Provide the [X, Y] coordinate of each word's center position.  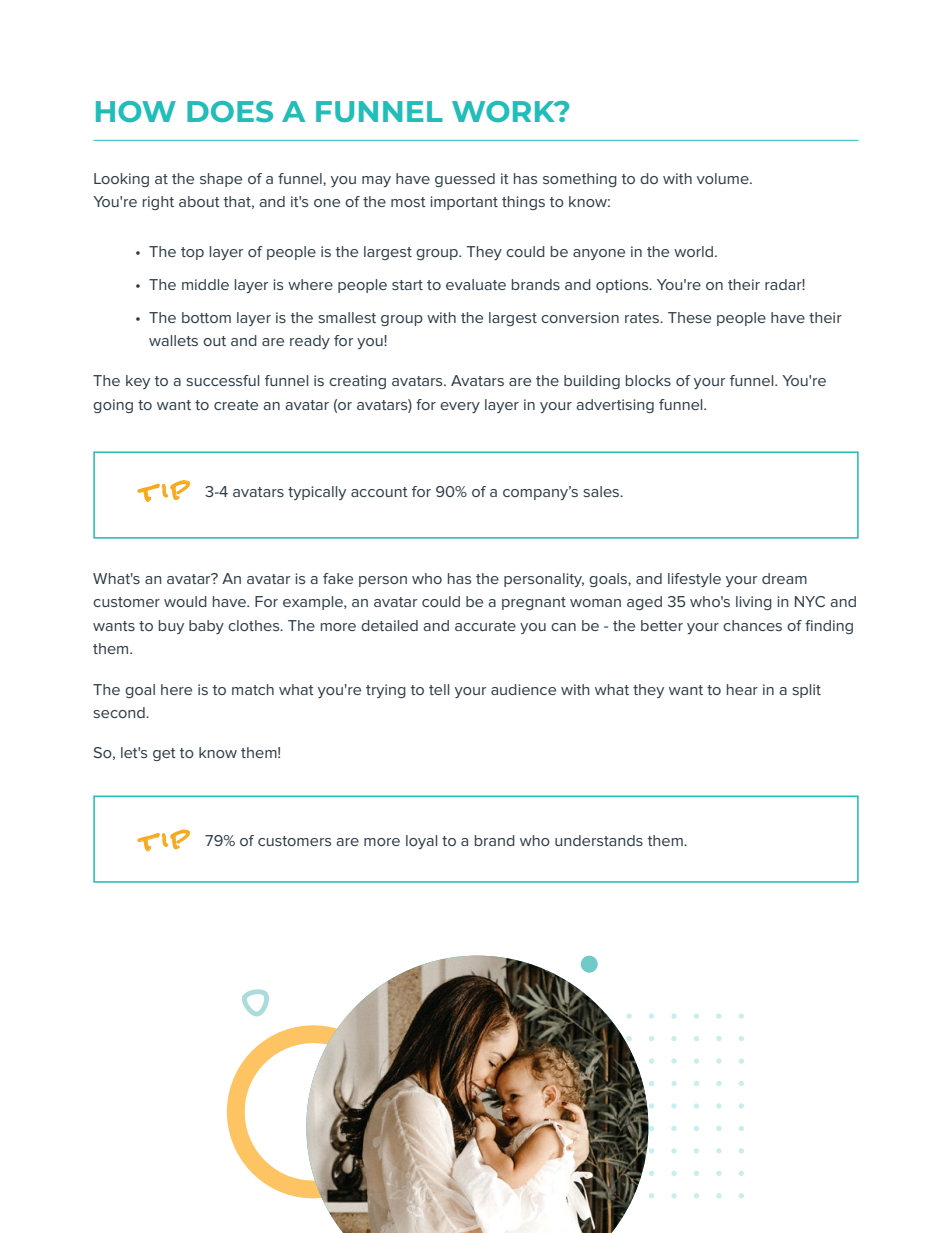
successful [222, 380]
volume [724, 178]
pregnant [534, 603]
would [185, 601]
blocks [648, 380]
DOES [230, 111]
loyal [421, 842]
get [164, 754]
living [754, 603]
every [460, 407]
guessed [465, 180]
